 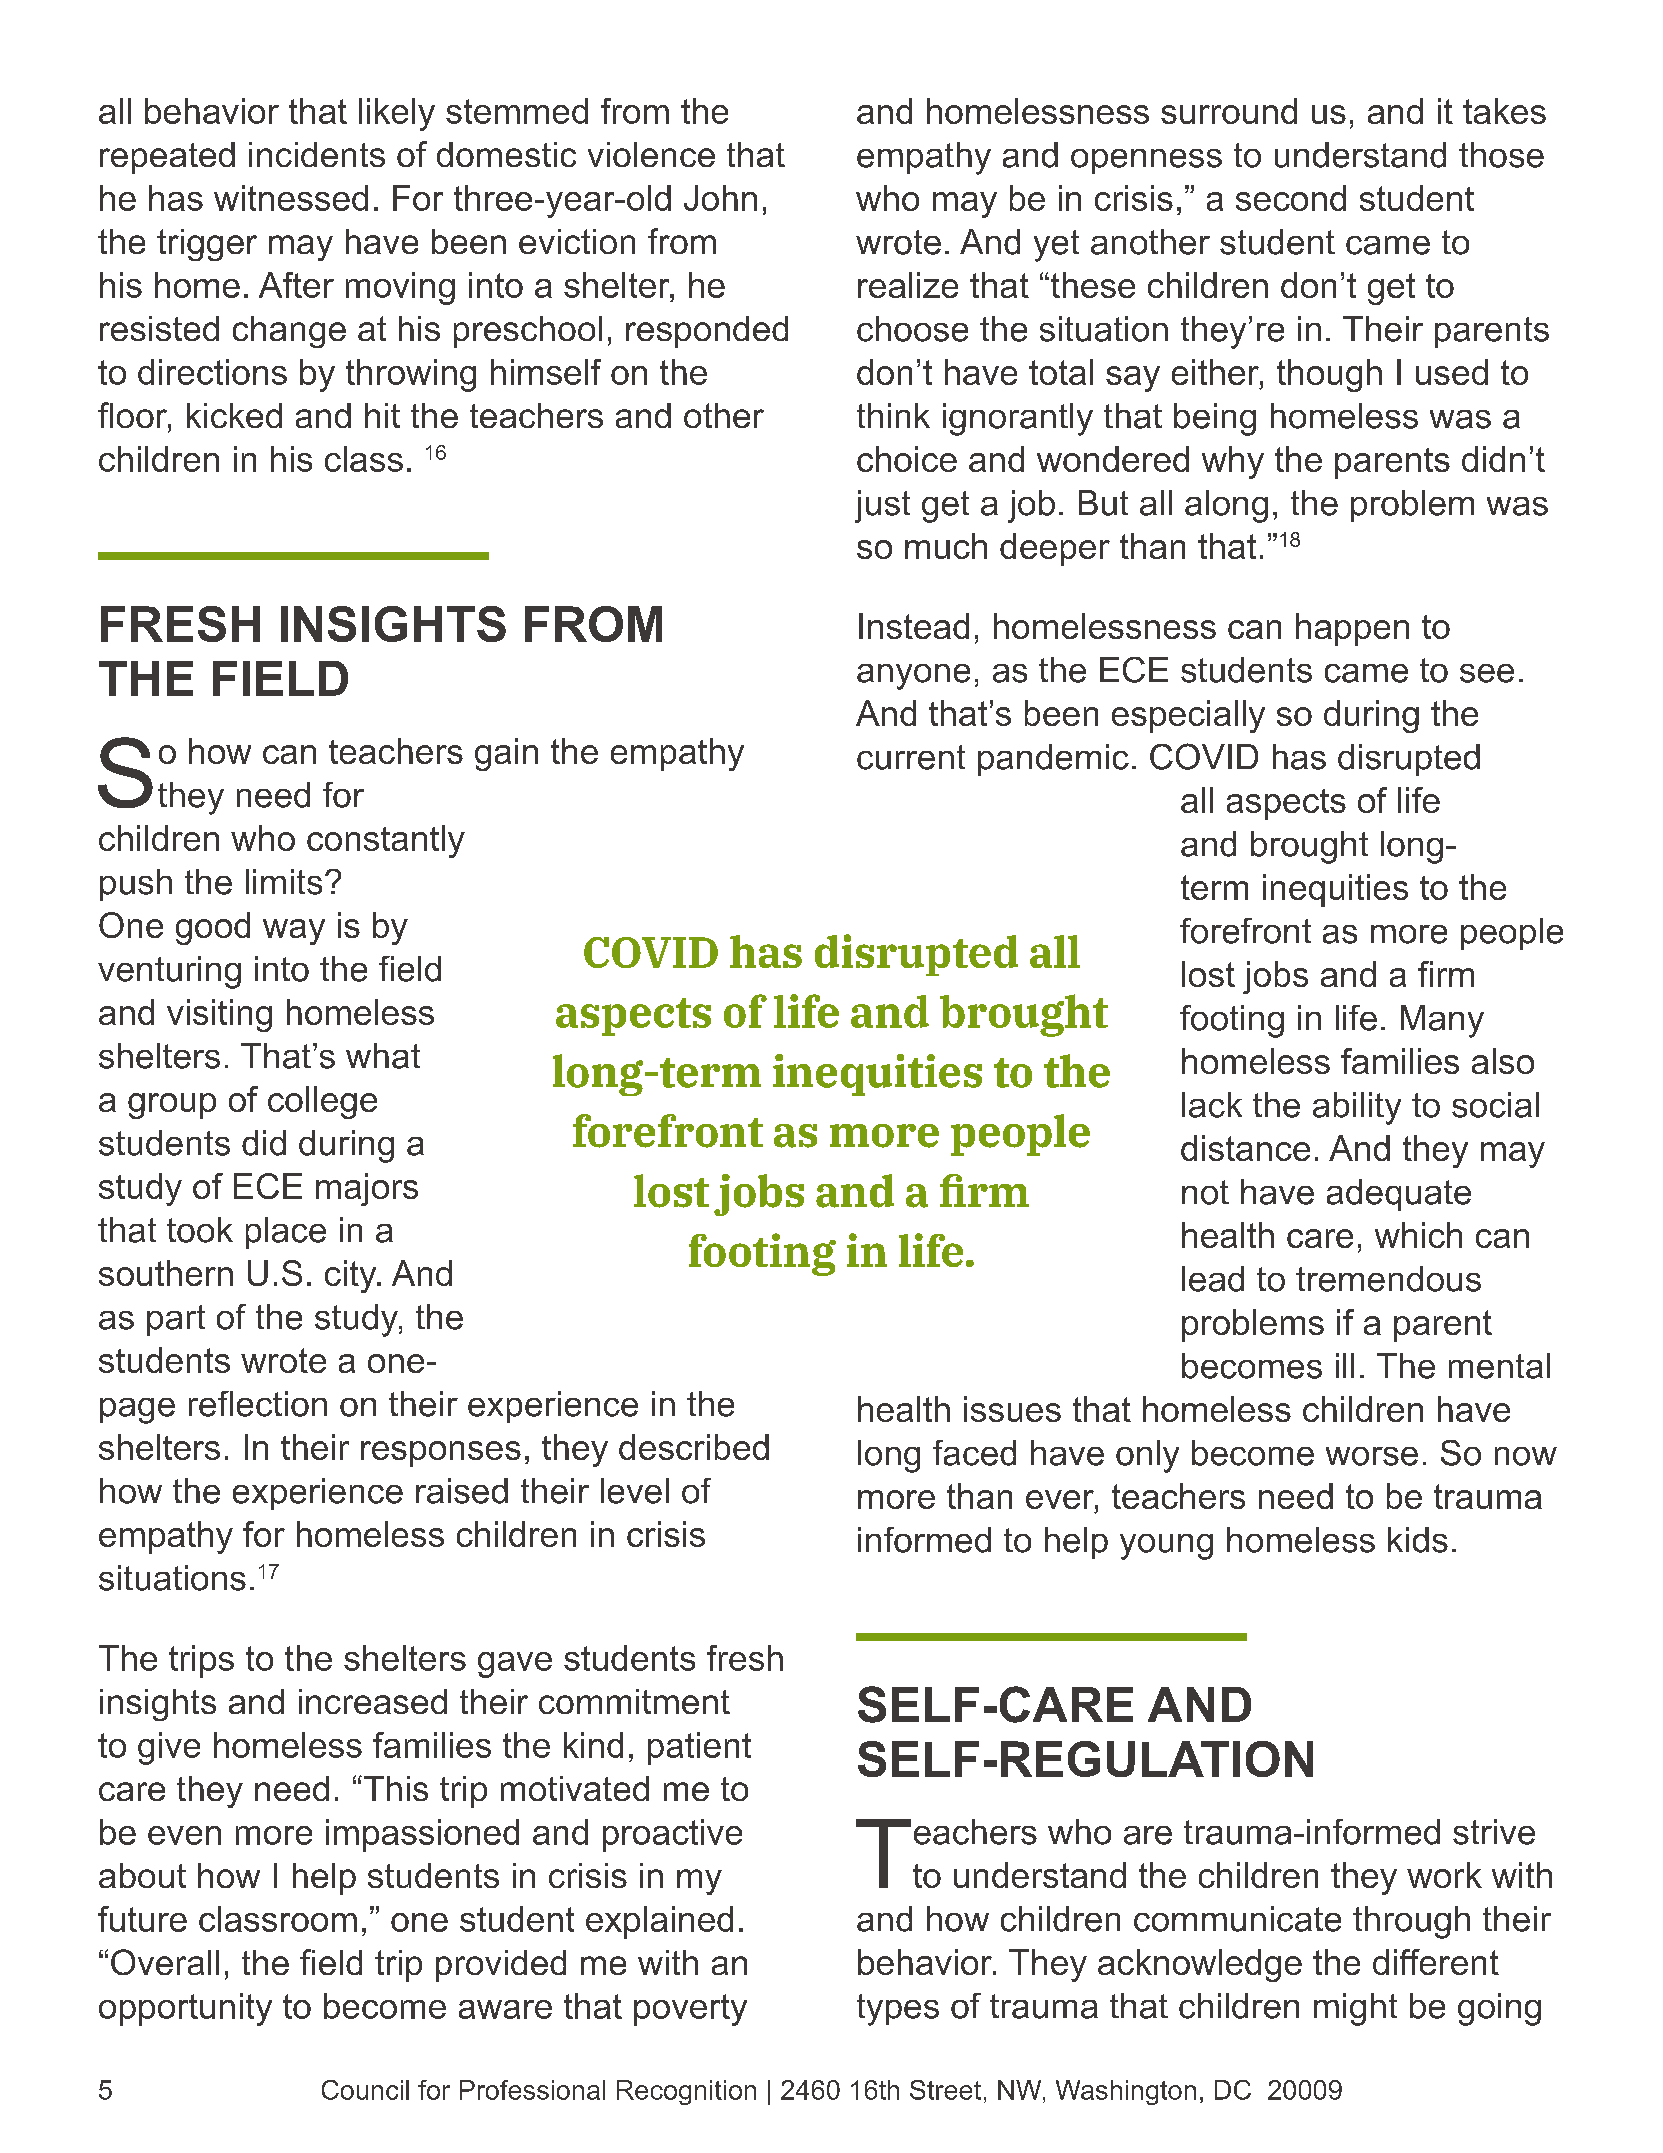 What do you see at coordinates (317, 154) in the screenshot?
I see `incidents` at bounding box center [317, 154].
